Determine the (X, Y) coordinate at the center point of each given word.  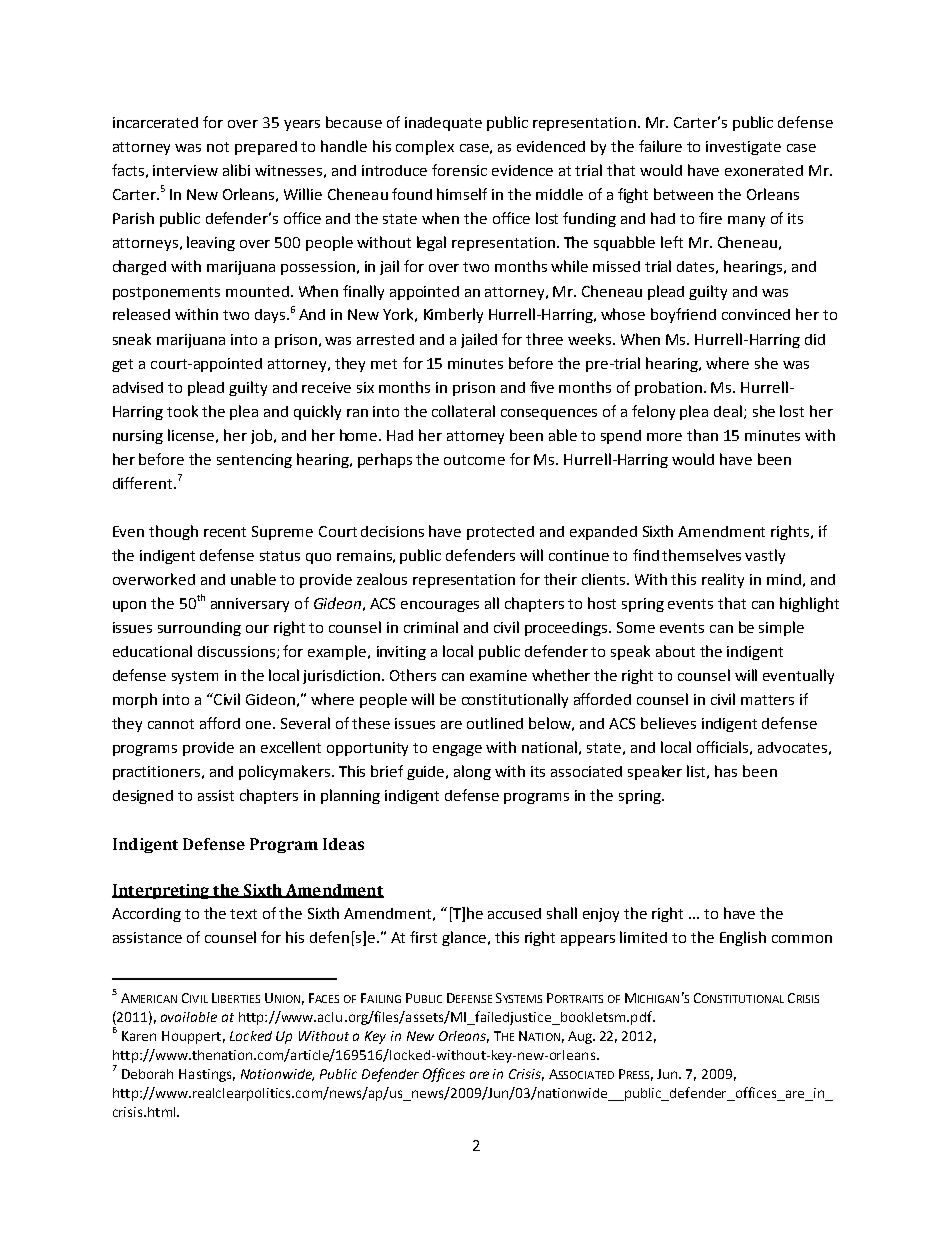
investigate (743, 148)
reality (723, 580)
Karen (139, 1036)
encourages (440, 606)
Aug (581, 1037)
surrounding (199, 629)
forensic (459, 170)
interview (185, 170)
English (743, 938)
